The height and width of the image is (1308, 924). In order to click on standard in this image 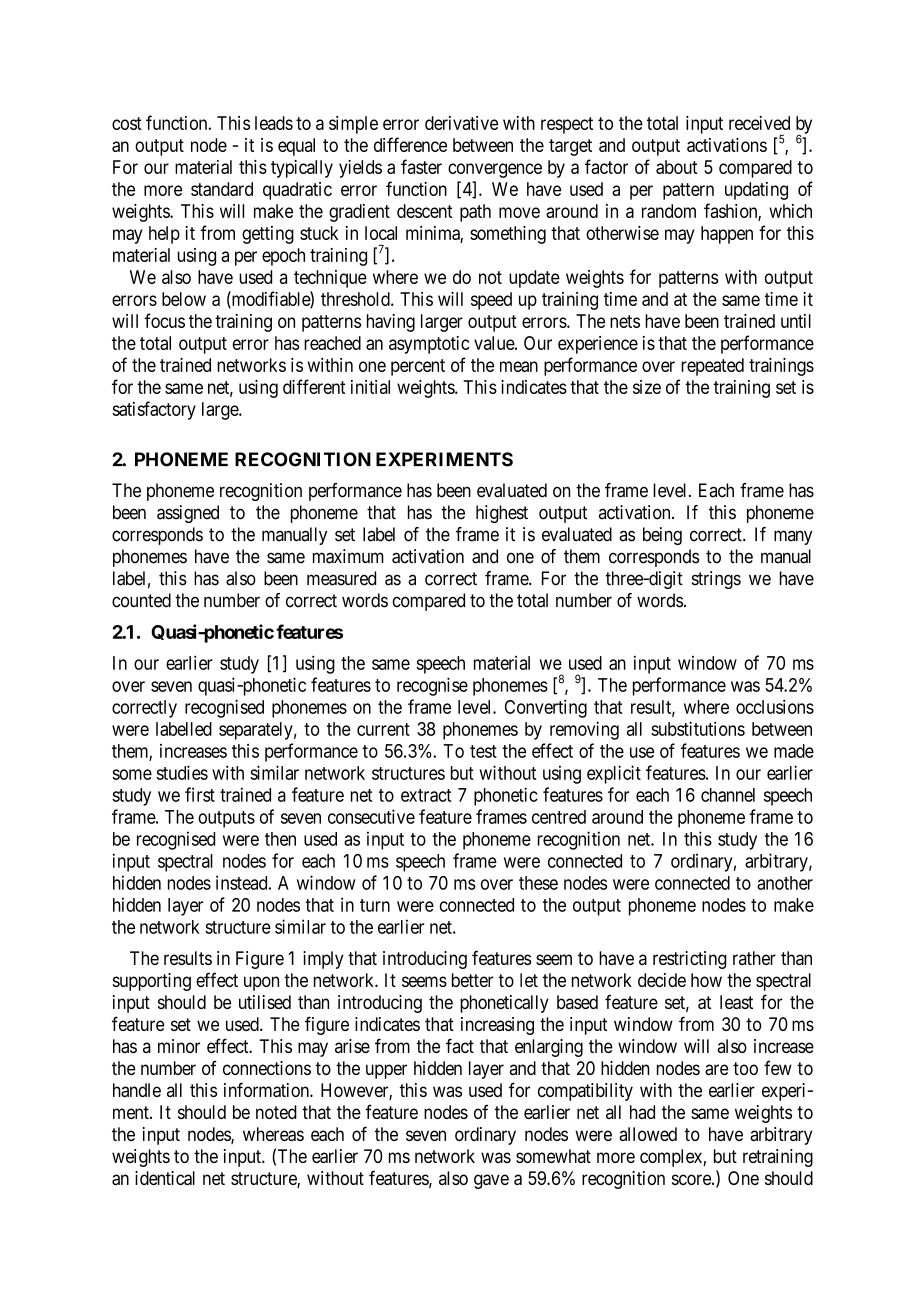, I will do `click(222, 189)`.
